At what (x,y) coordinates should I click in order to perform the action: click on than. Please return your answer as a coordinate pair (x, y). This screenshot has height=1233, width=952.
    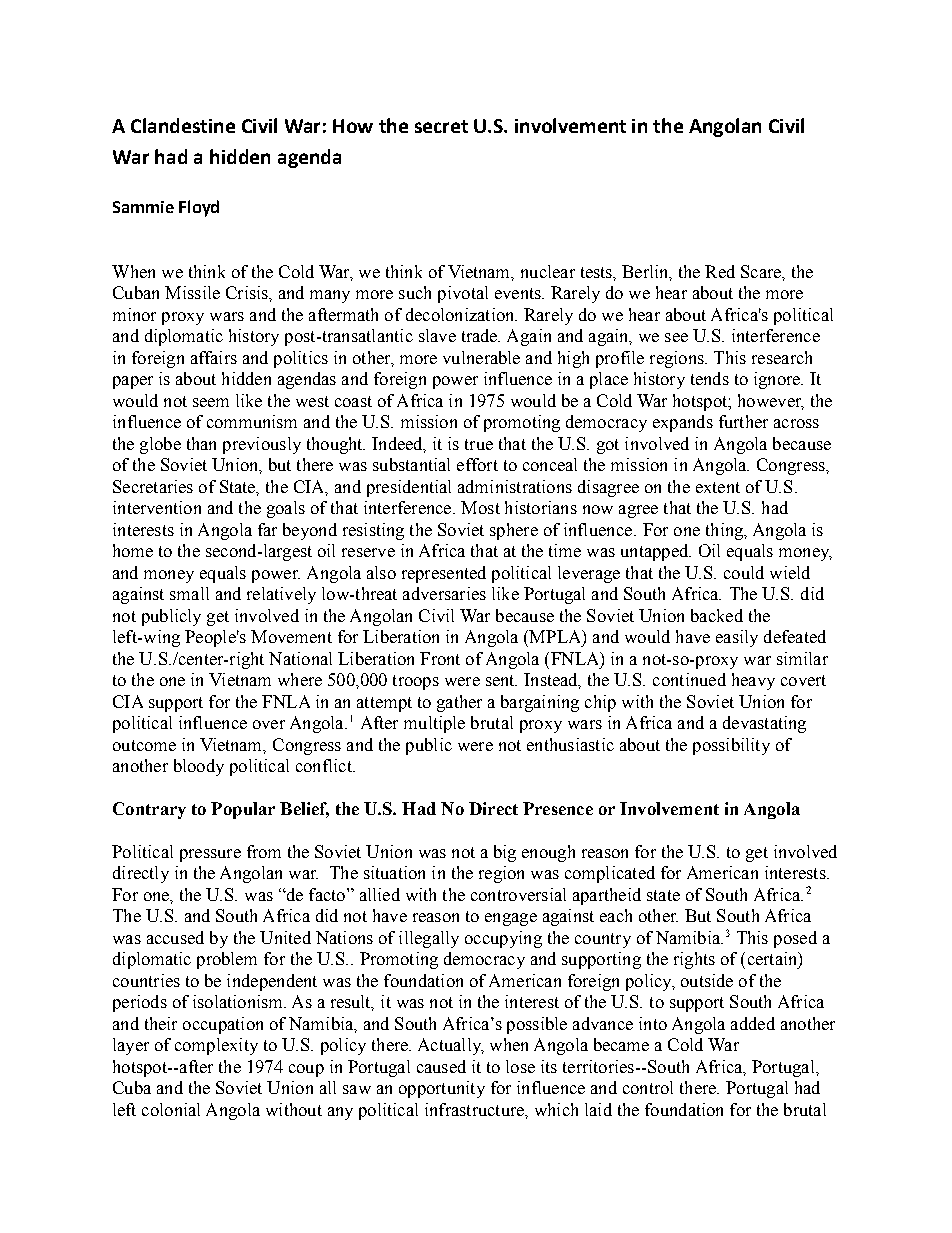
    Looking at the image, I should click on (201, 443).
